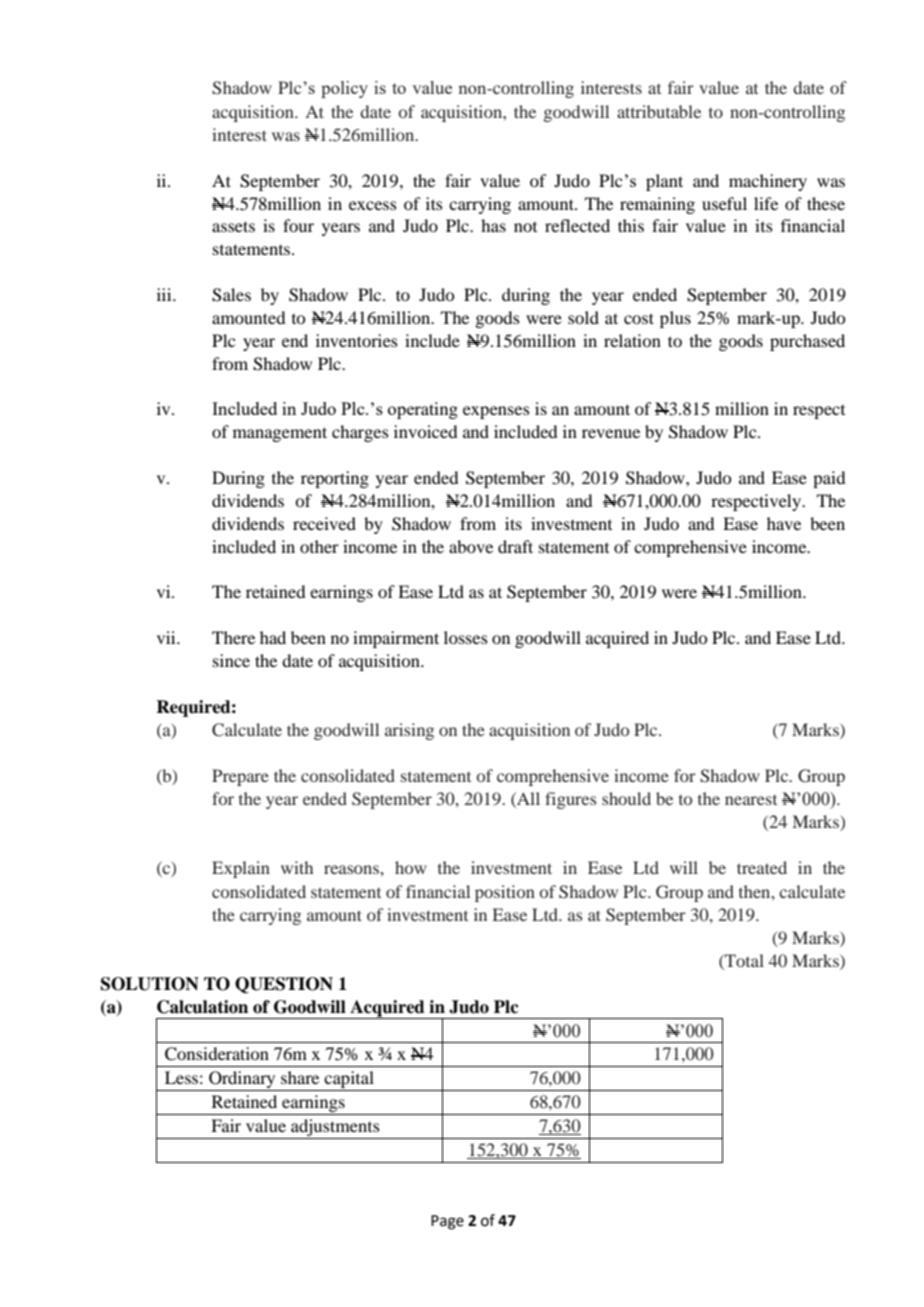  What do you see at coordinates (505, 893) in the screenshot?
I see `position` at bounding box center [505, 893].
